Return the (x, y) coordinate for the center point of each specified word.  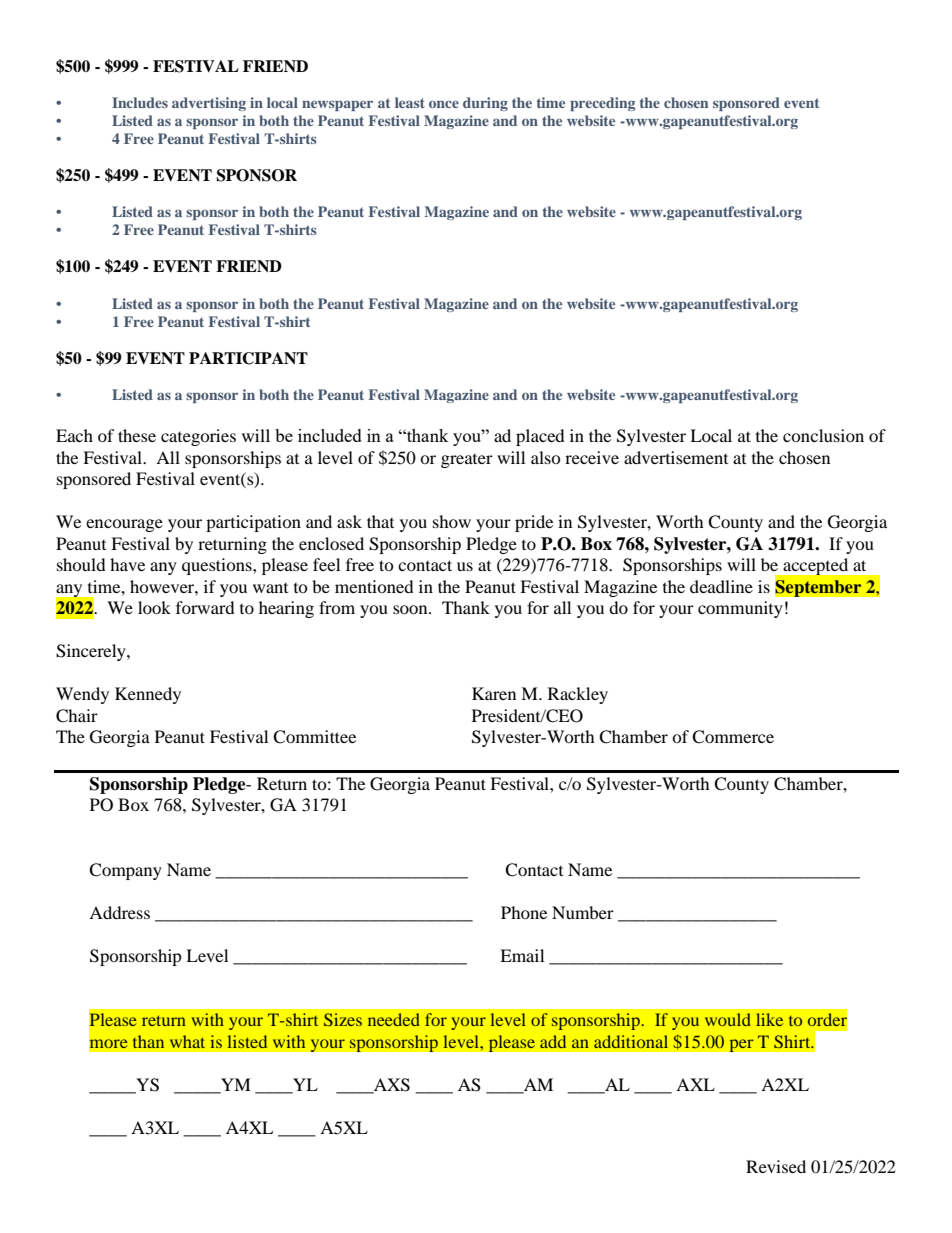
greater (467, 461)
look (154, 607)
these (137, 435)
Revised (776, 1166)
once (444, 104)
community (740, 609)
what (187, 1041)
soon (411, 609)
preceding (602, 104)
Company (125, 871)
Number (583, 912)
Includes (140, 102)
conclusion (823, 435)
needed (394, 1019)
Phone (524, 912)
